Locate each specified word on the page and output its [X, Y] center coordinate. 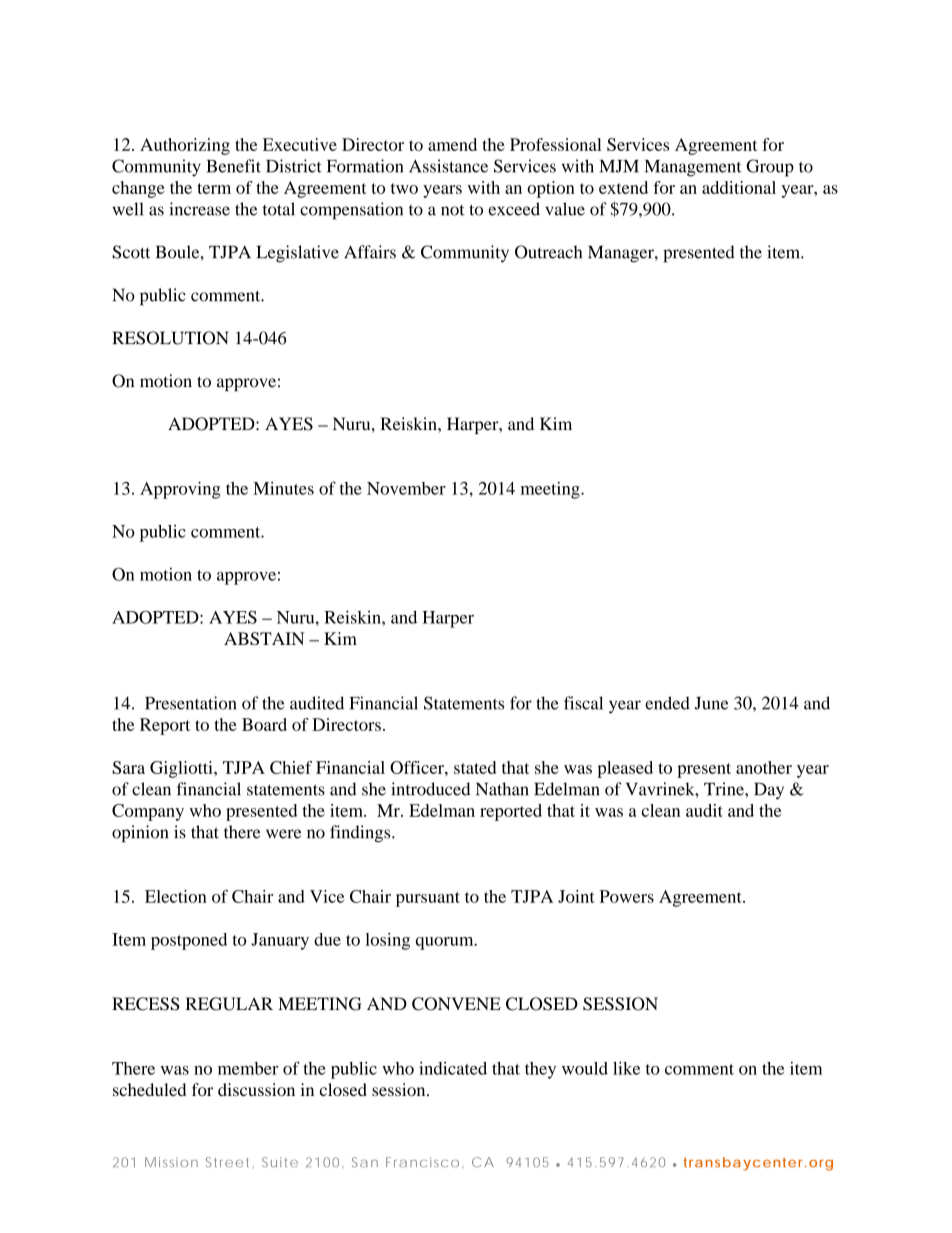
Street [227, 1162]
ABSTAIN [264, 638]
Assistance [448, 166]
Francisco [422, 1162]
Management [693, 168]
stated [475, 767]
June [712, 703]
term [214, 188]
